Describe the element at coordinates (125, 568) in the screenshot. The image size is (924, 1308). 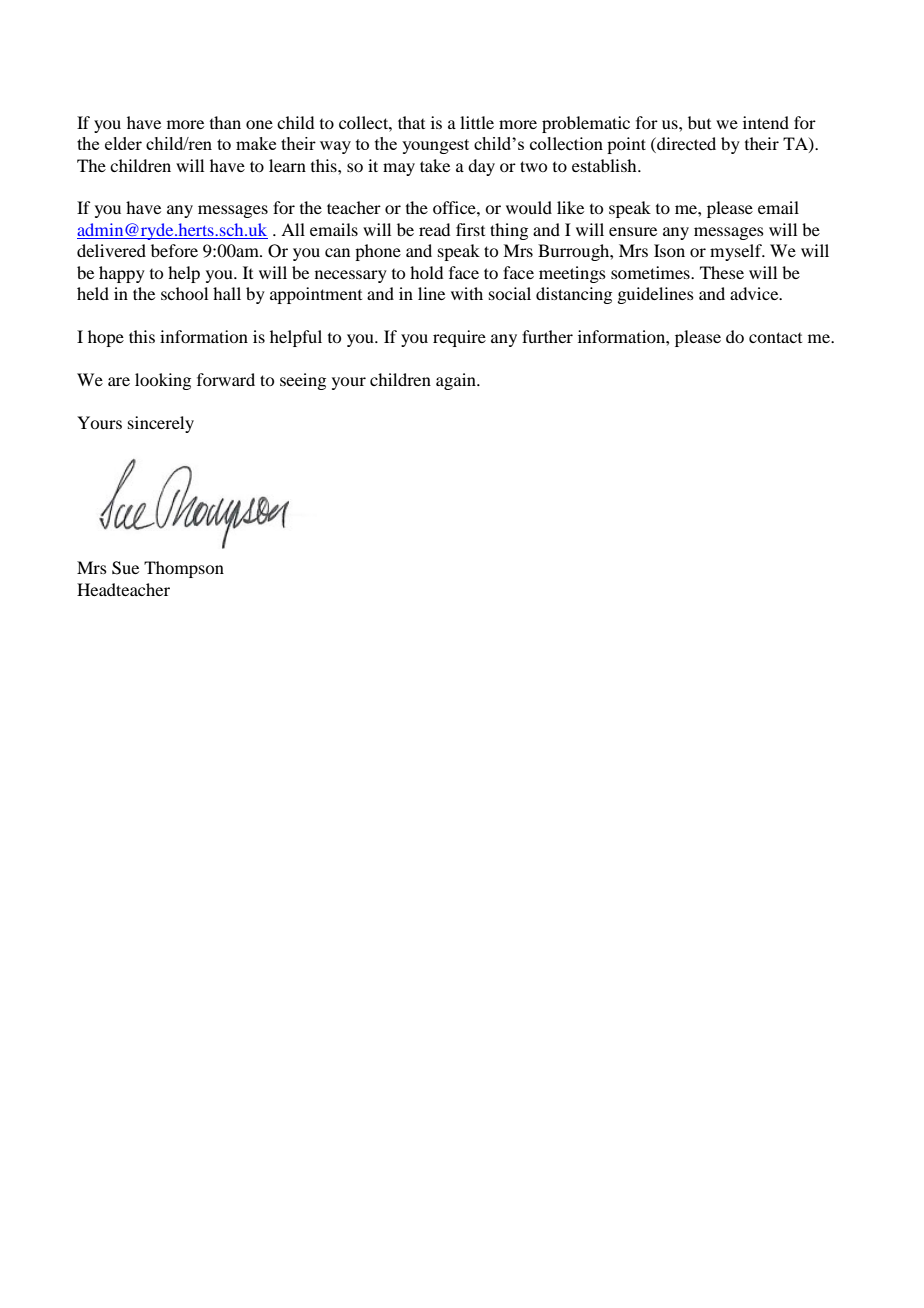
I see `Sue` at that location.
